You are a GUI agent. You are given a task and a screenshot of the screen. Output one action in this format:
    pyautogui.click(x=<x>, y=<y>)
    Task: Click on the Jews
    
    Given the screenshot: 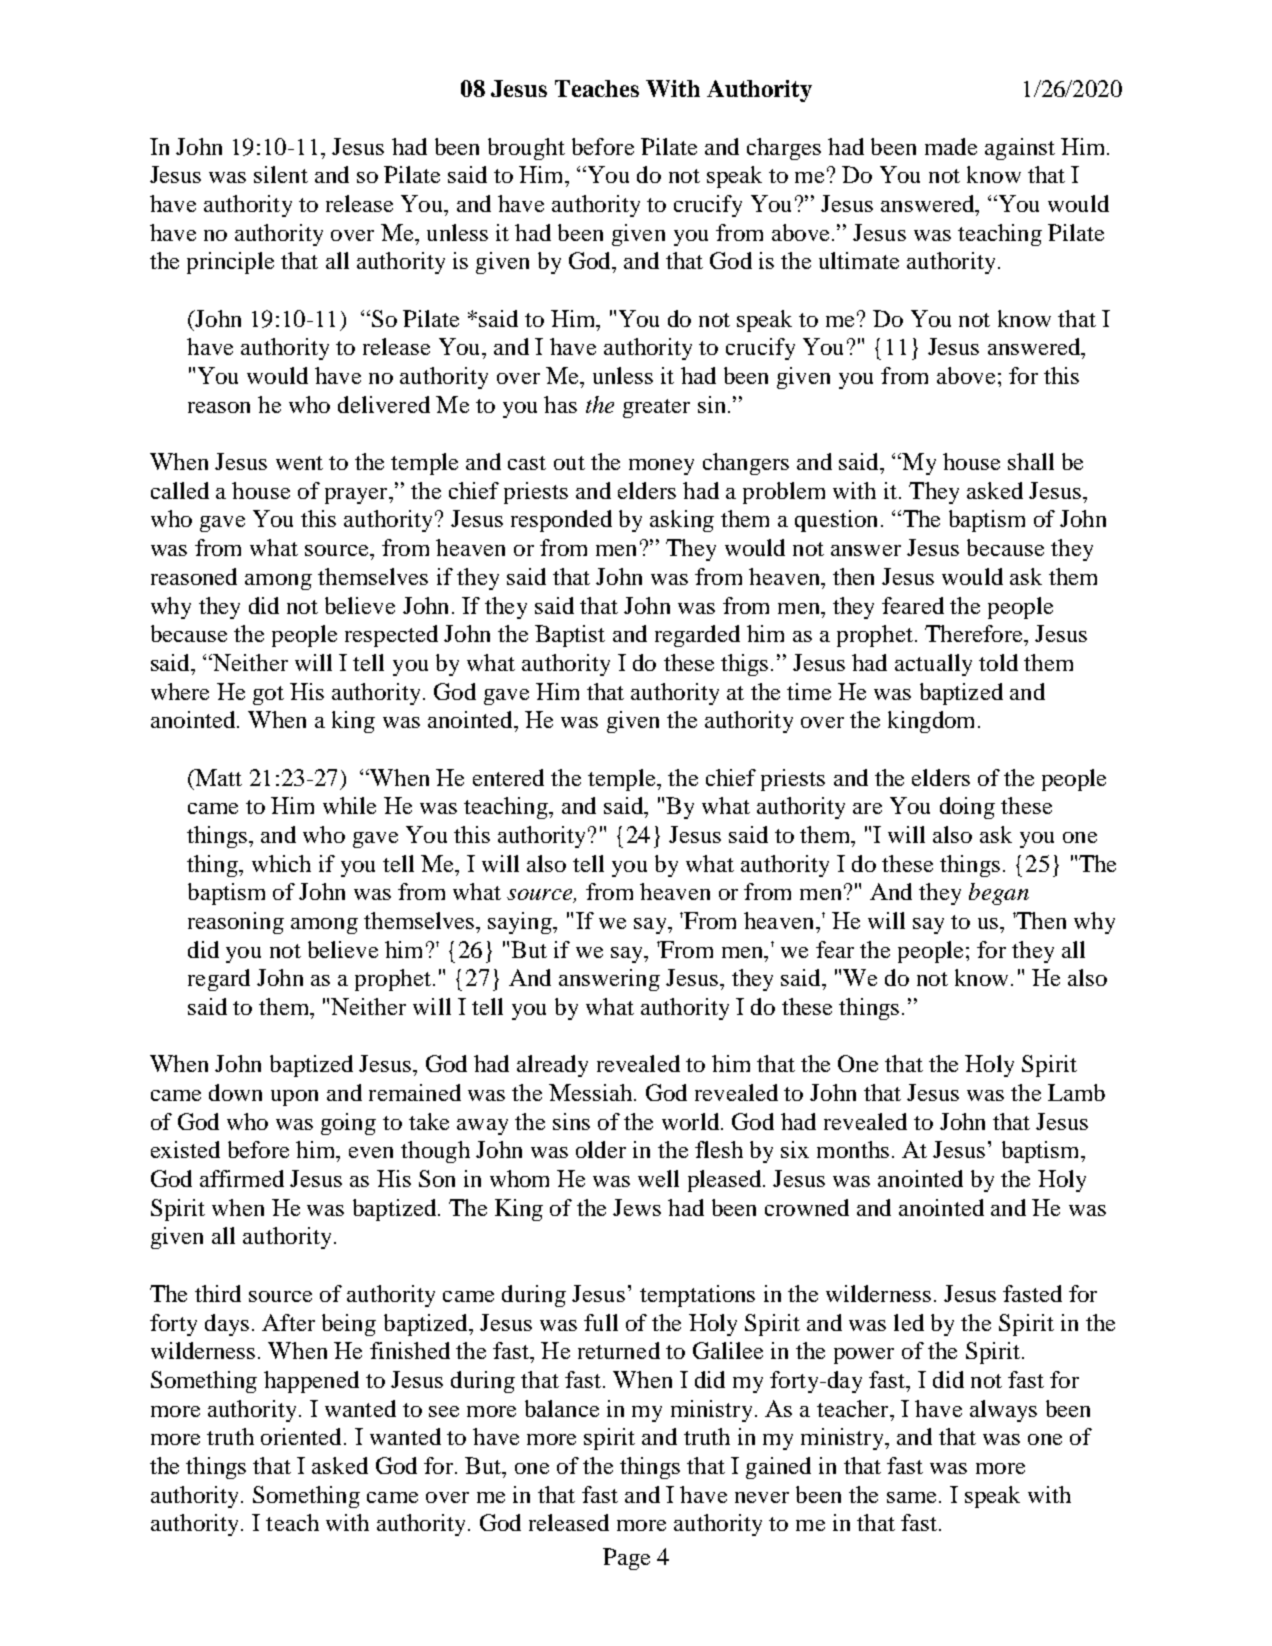 What is the action you would take?
    pyautogui.click(x=637, y=1207)
